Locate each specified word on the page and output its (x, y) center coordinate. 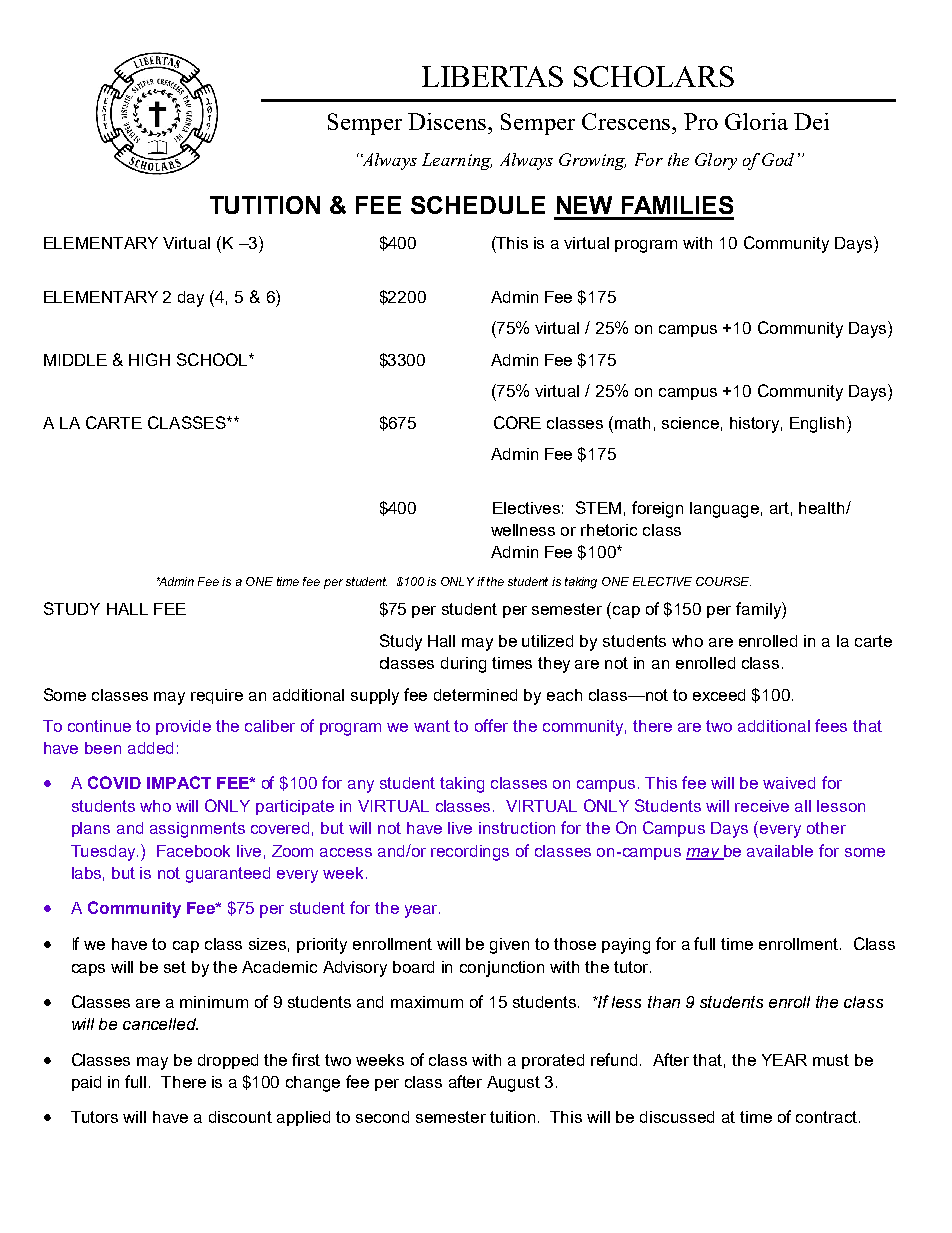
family (759, 610)
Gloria (756, 121)
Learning (457, 161)
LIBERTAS (492, 76)
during (463, 665)
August (513, 1084)
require (217, 696)
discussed (677, 1117)
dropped (228, 1061)
